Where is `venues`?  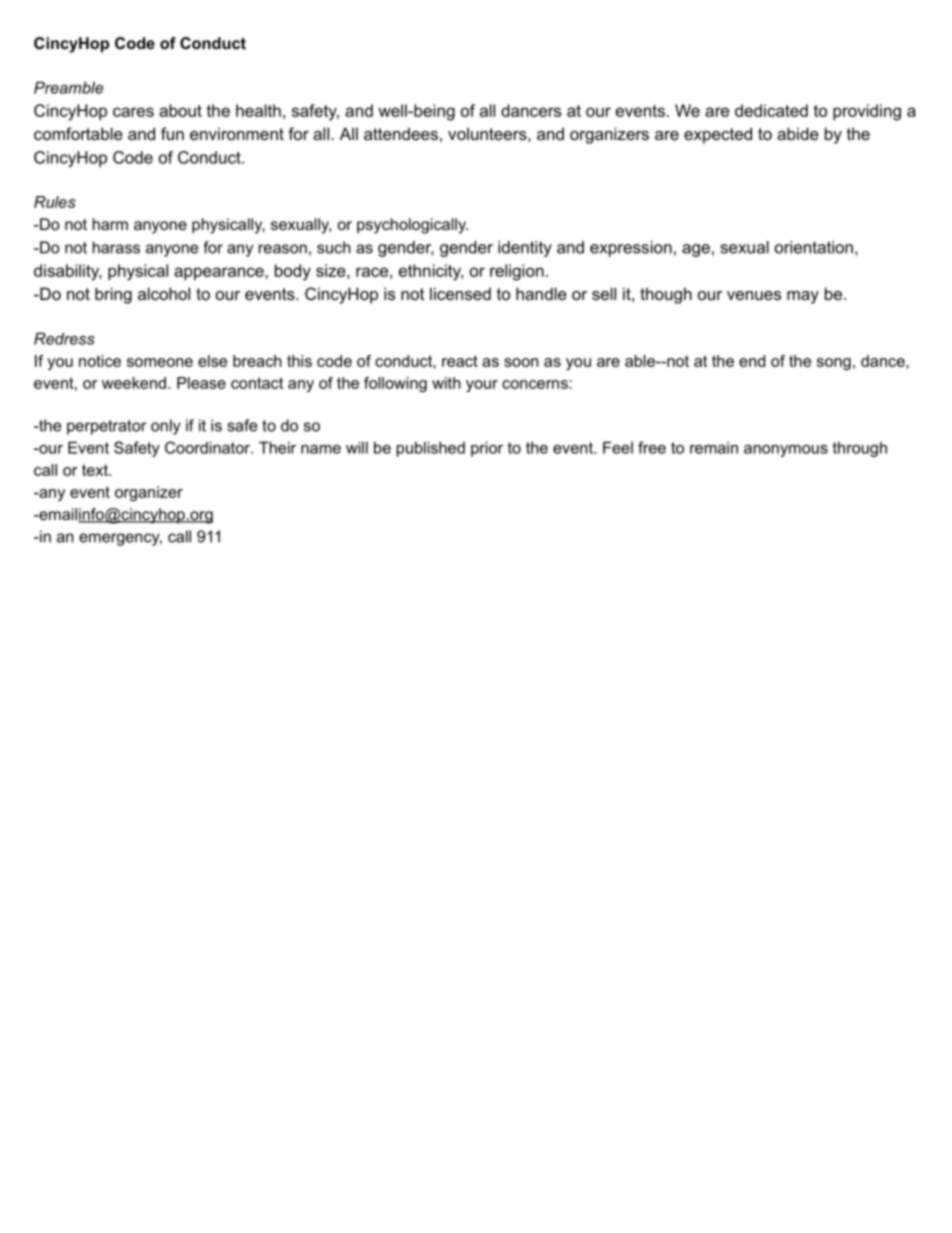
venues is located at coordinates (754, 295).
